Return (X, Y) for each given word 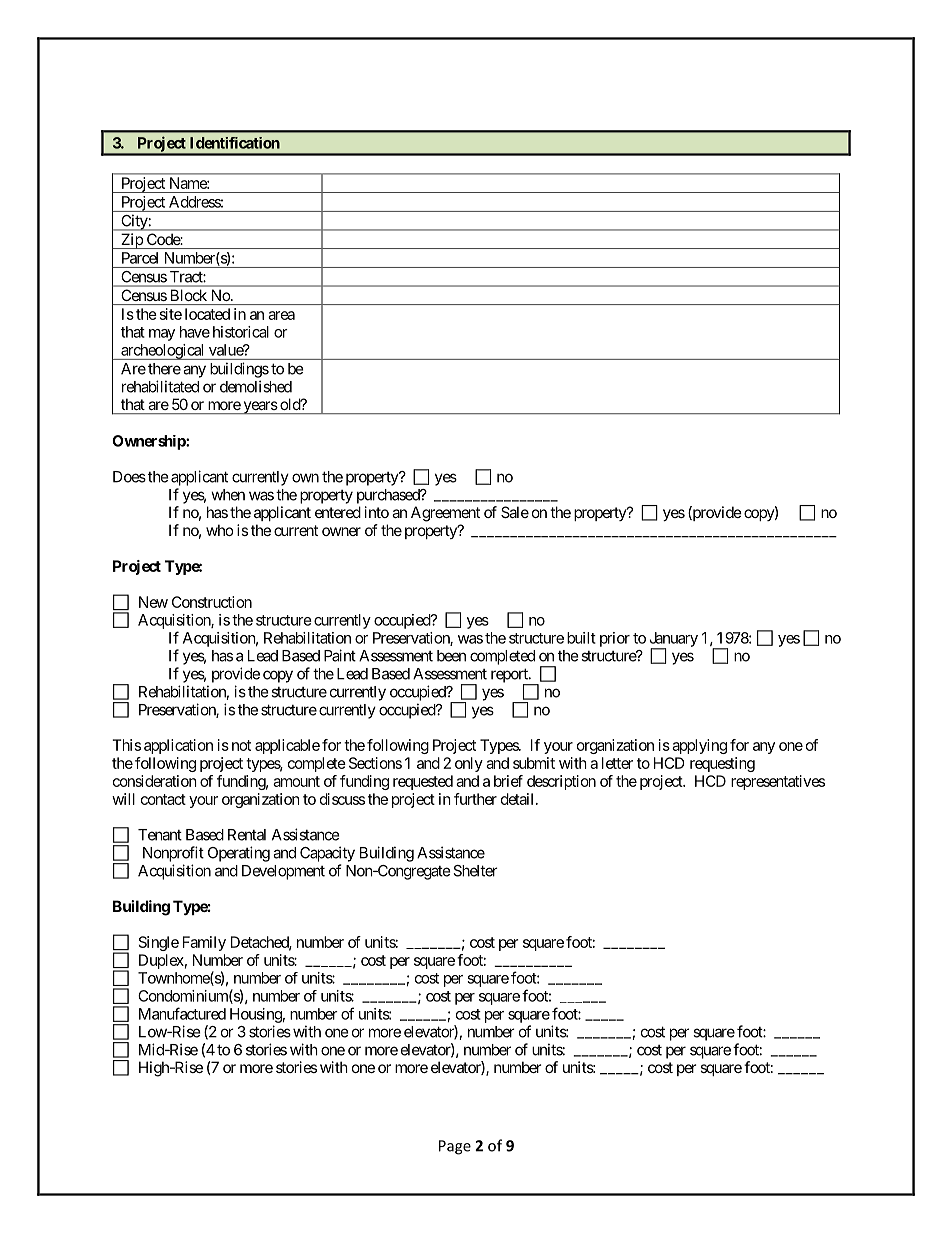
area (281, 315)
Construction (212, 602)
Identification (235, 143)
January (673, 640)
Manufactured (182, 1013)
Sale (515, 512)
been (451, 656)
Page (455, 1147)
